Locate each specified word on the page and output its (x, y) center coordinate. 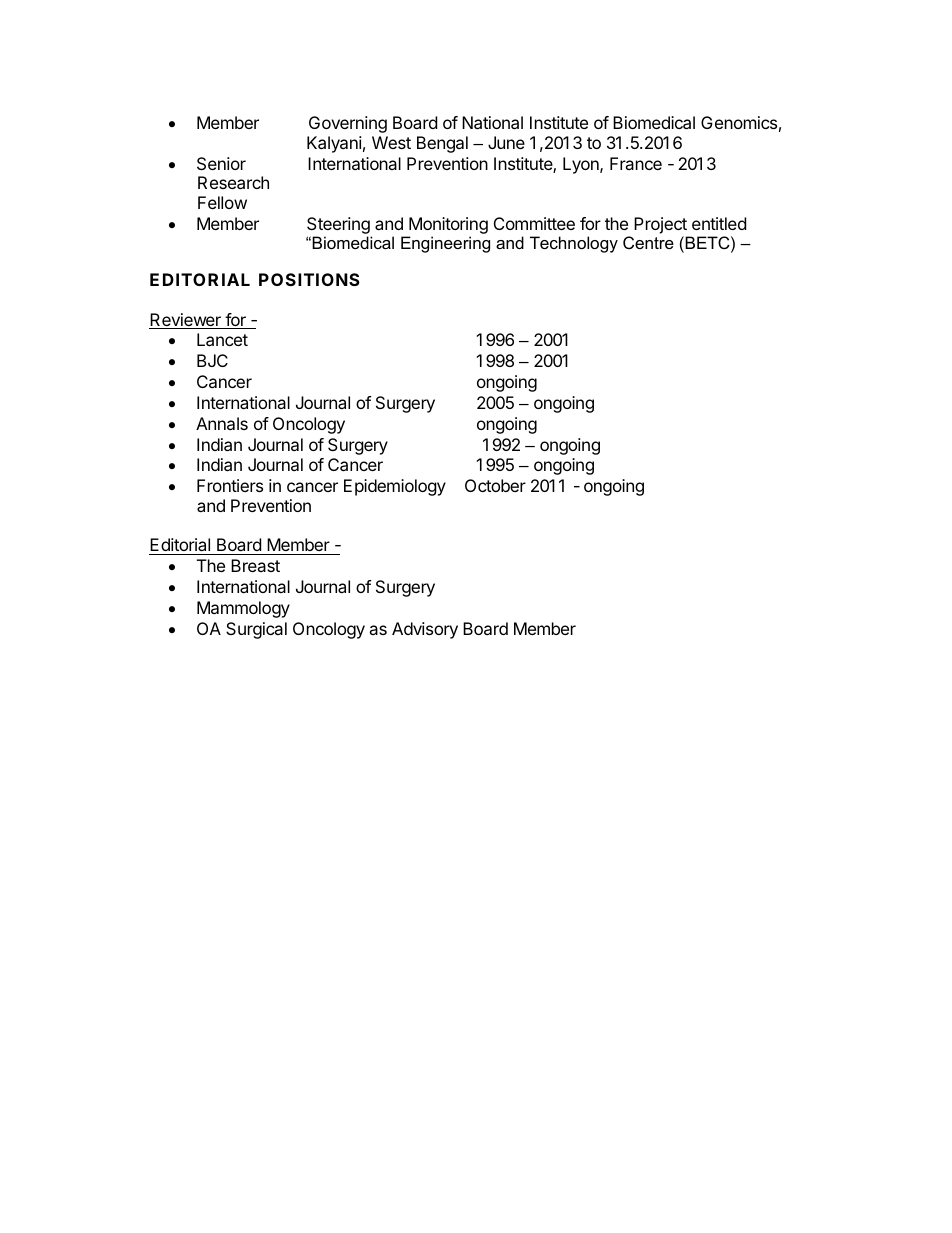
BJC (212, 360)
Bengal (442, 144)
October (495, 485)
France (636, 163)
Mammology (243, 609)
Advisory (425, 630)
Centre (648, 242)
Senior (221, 163)
